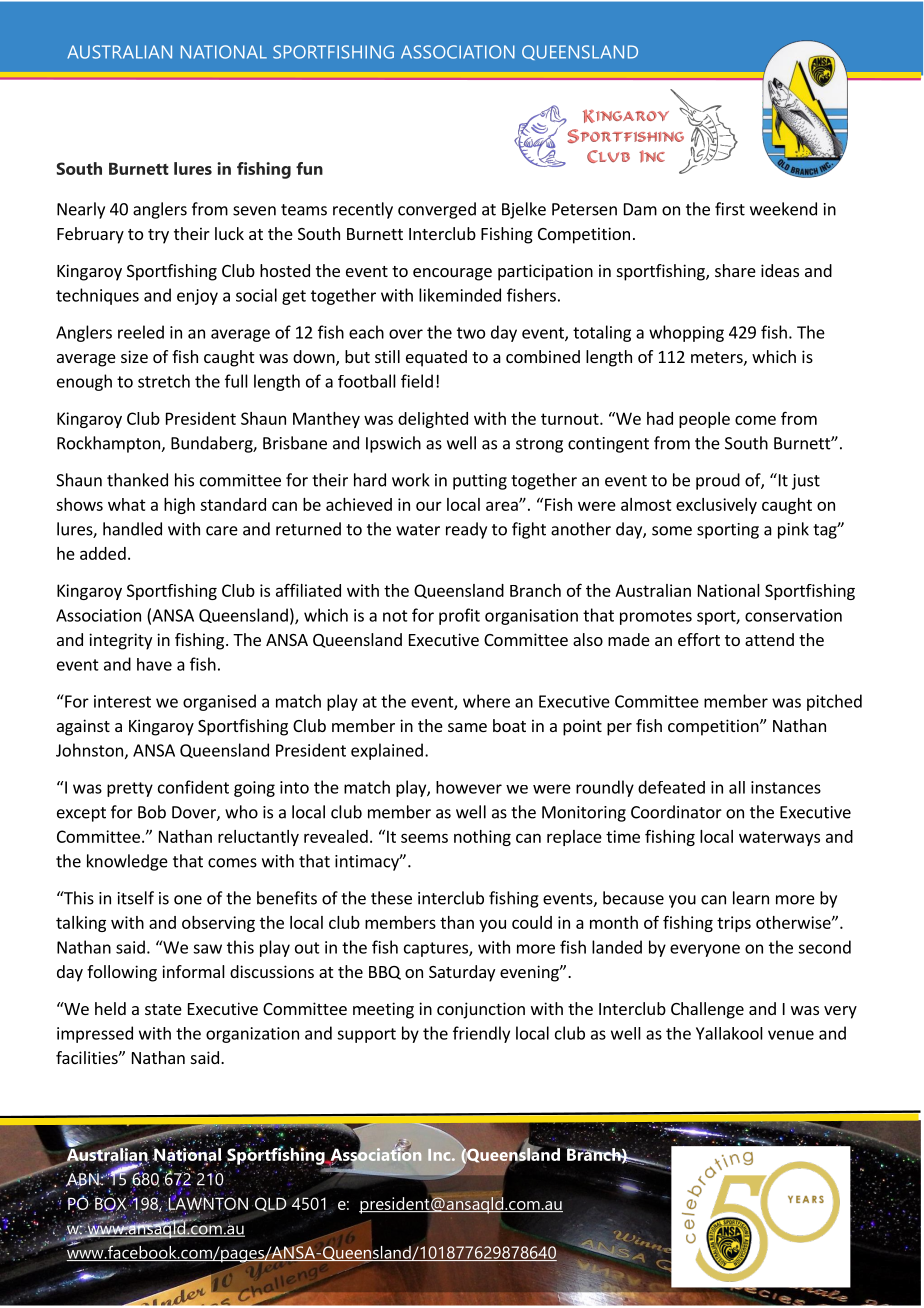 This image has width=924, height=1308. Describe the element at coordinates (437, 949) in the image. I see `captures` at that location.
